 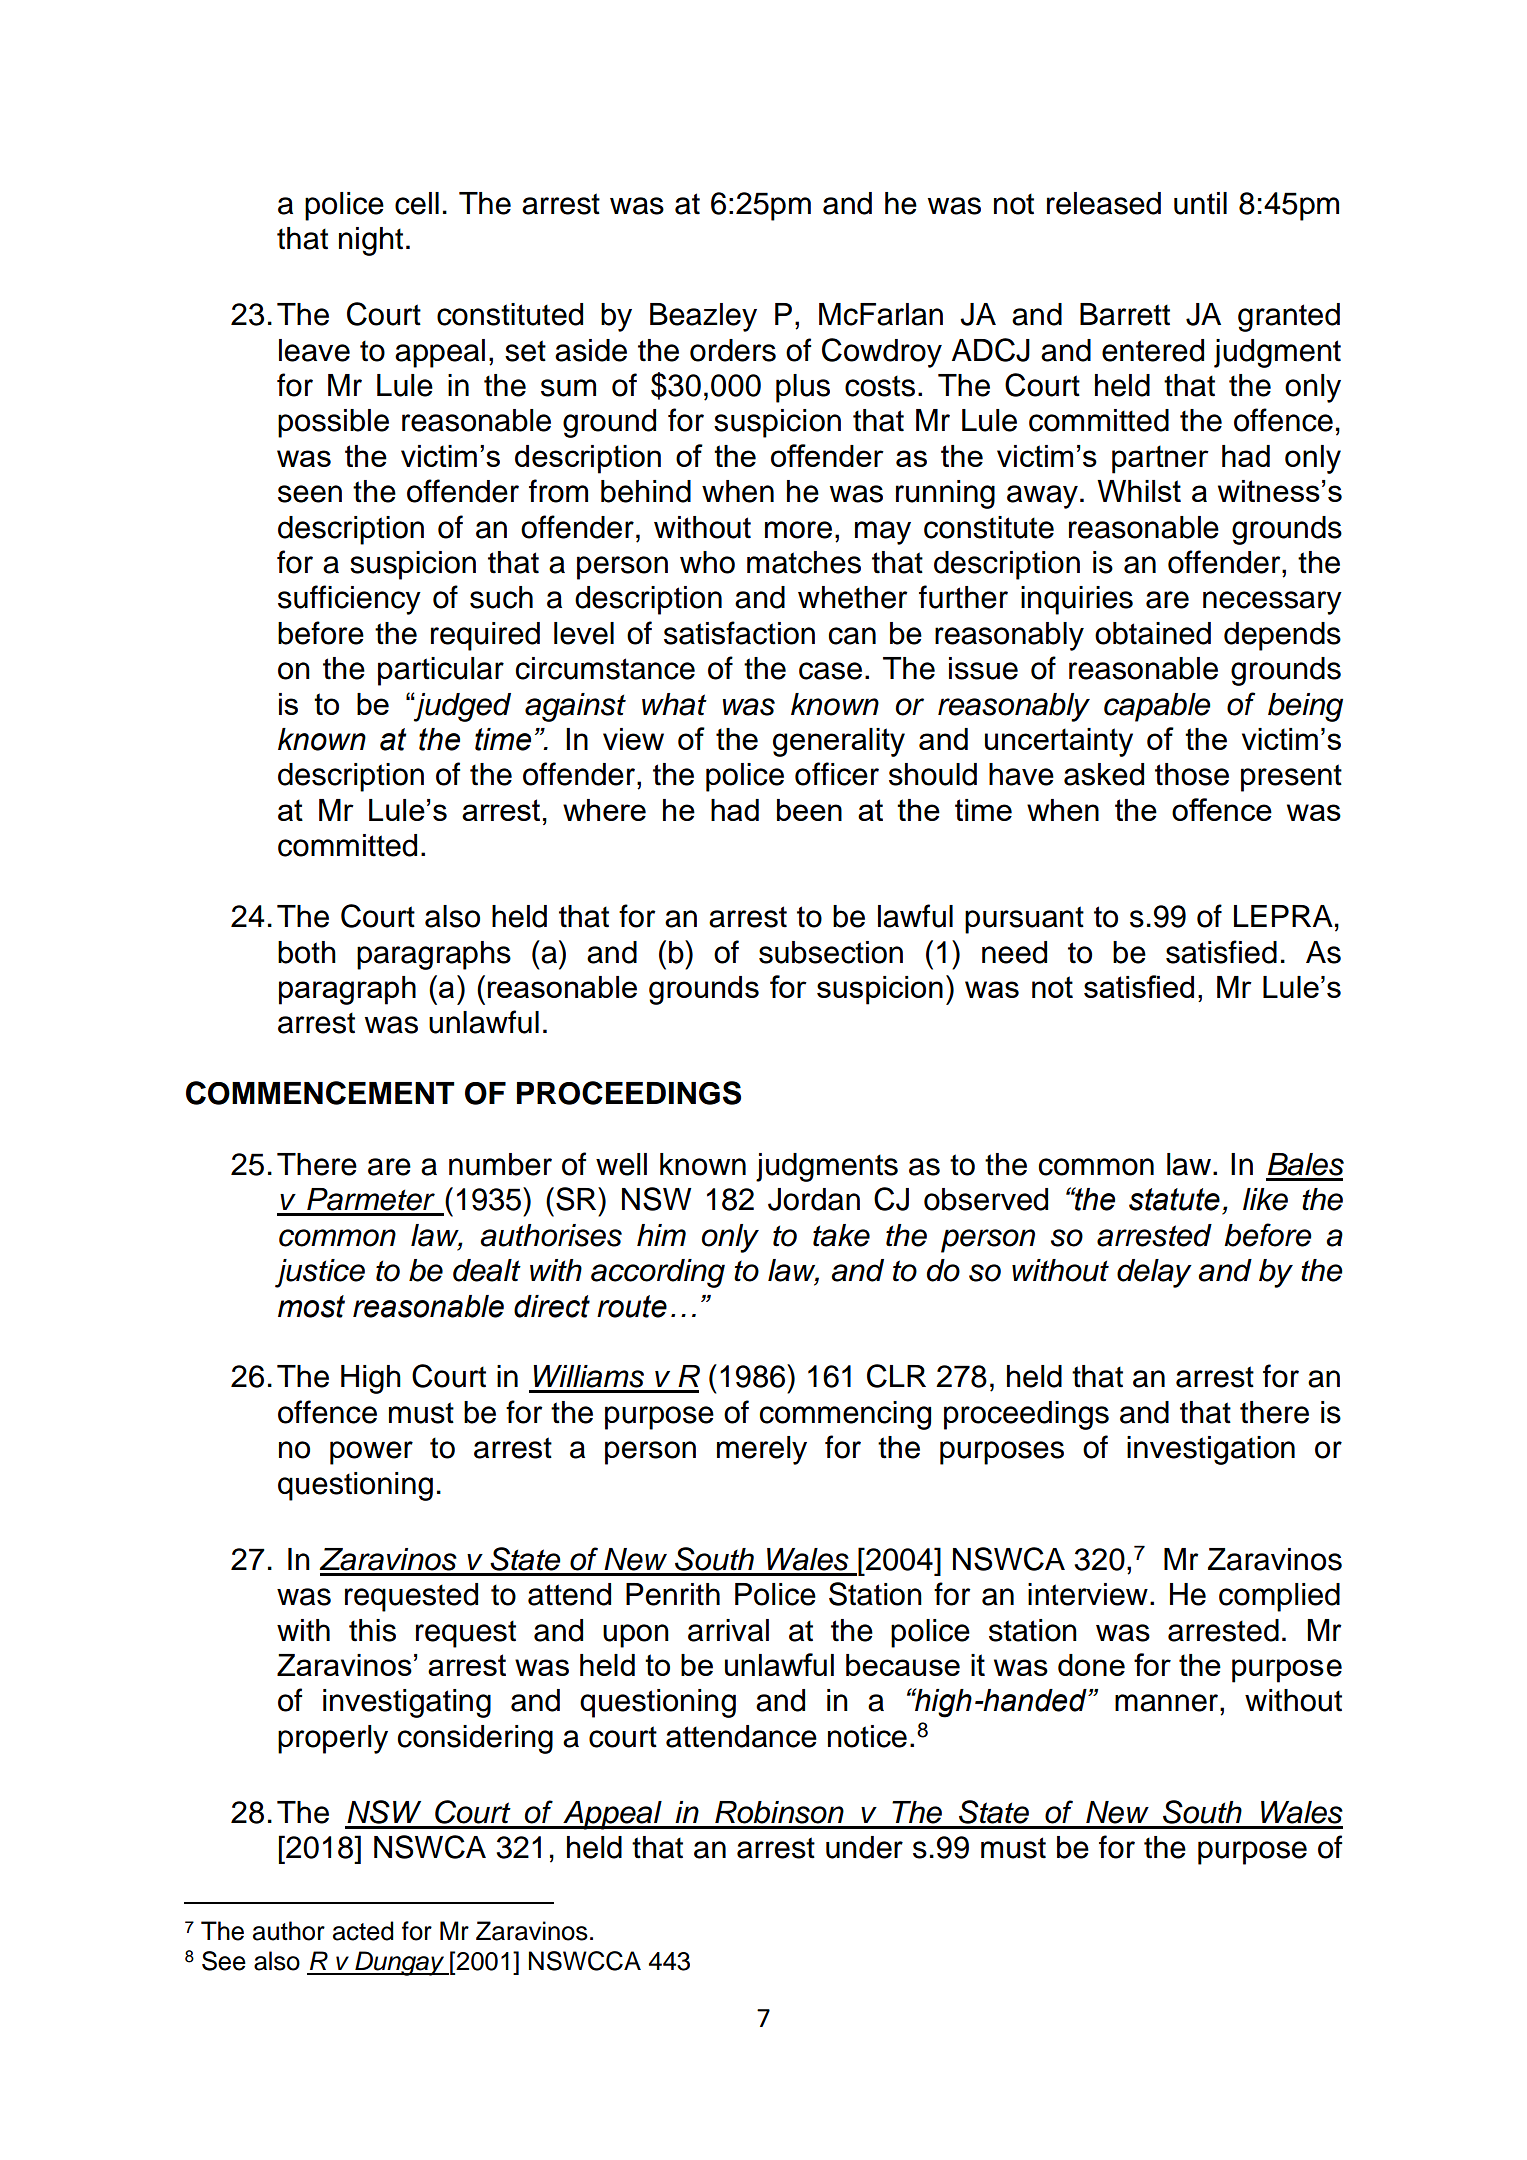 I want to click on orders, so click(x=733, y=350).
